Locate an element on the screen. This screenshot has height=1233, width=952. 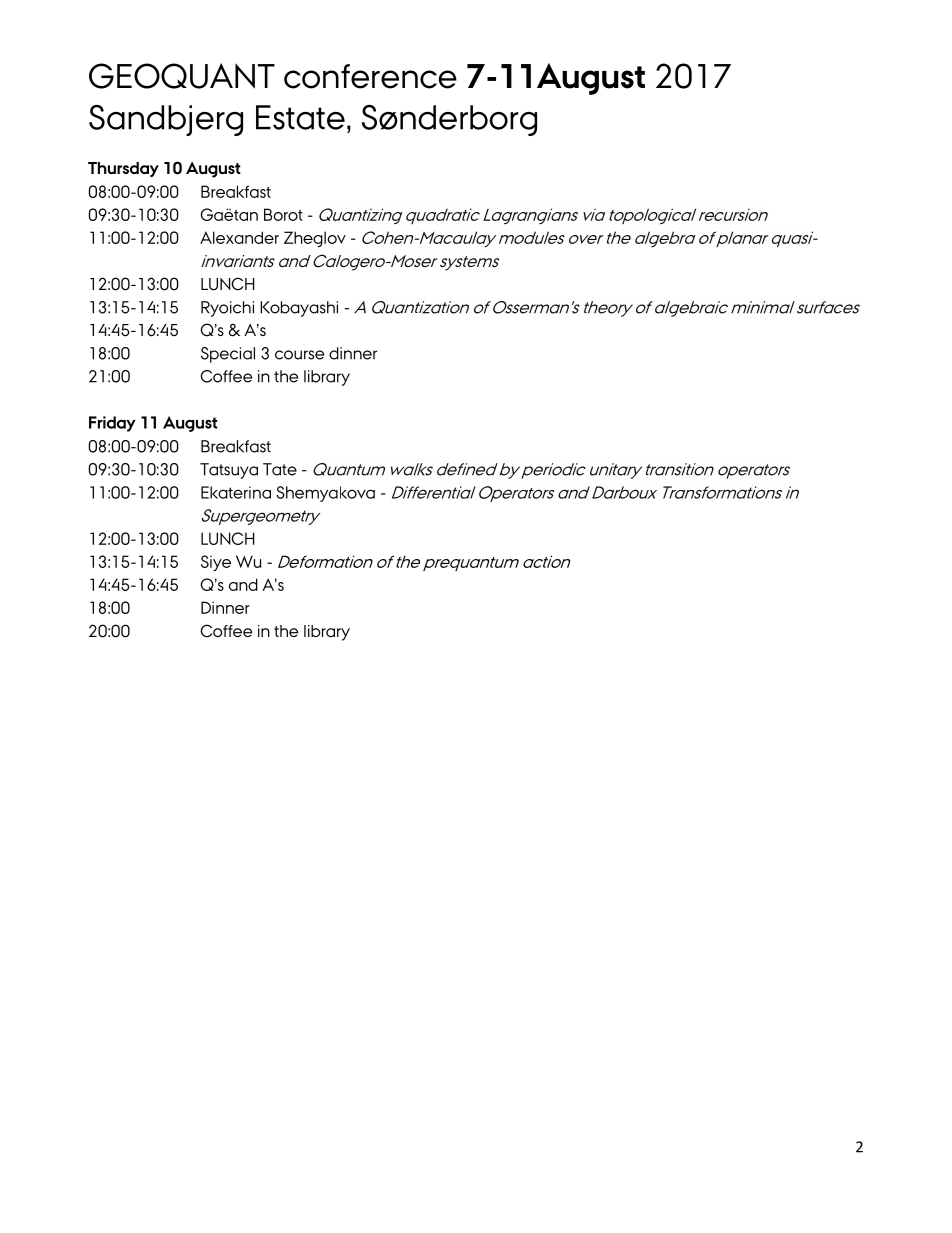
Alexander is located at coordinates (239, 237).
